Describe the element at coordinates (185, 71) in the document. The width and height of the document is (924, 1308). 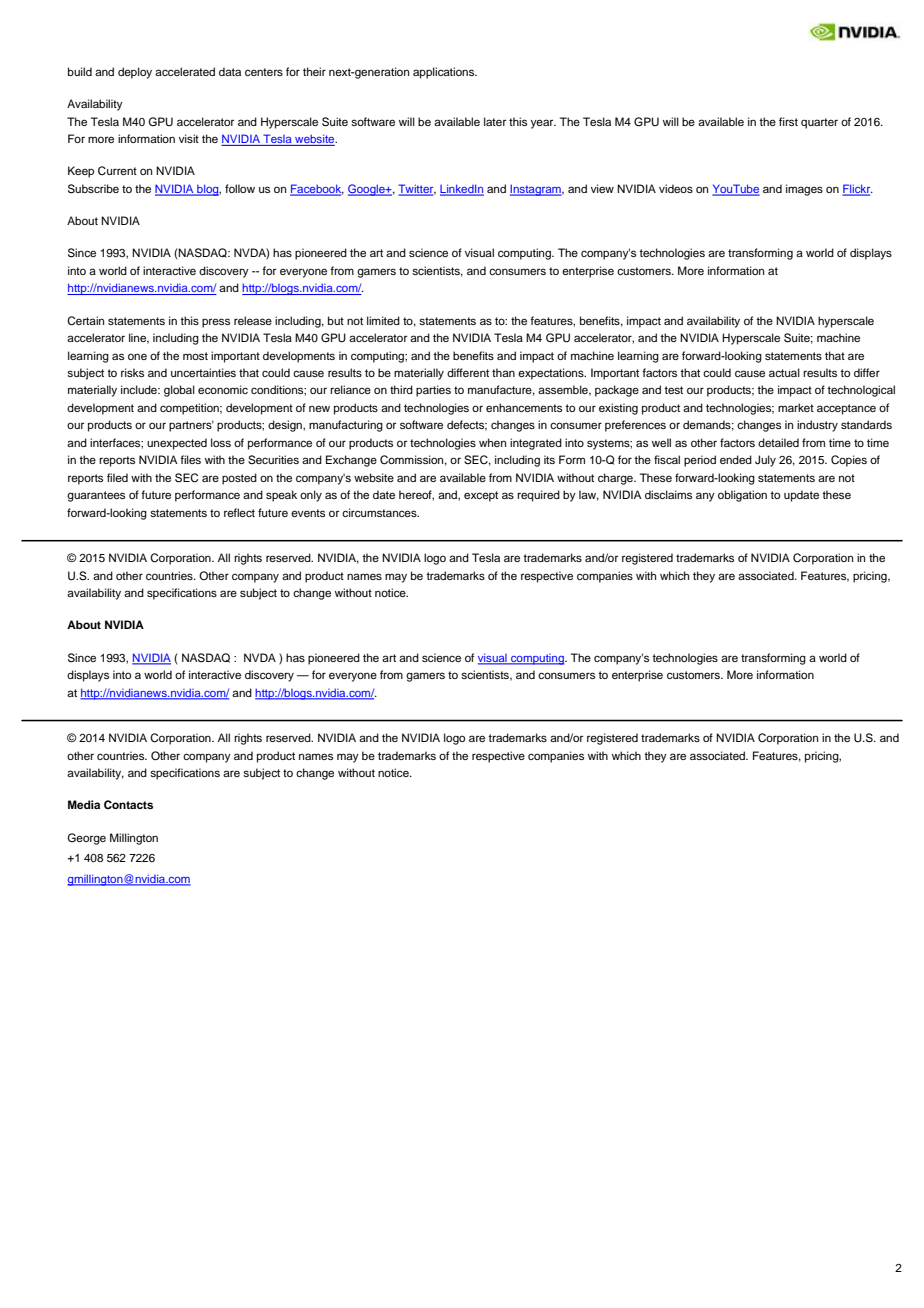
I see `accelerated` at that location.
